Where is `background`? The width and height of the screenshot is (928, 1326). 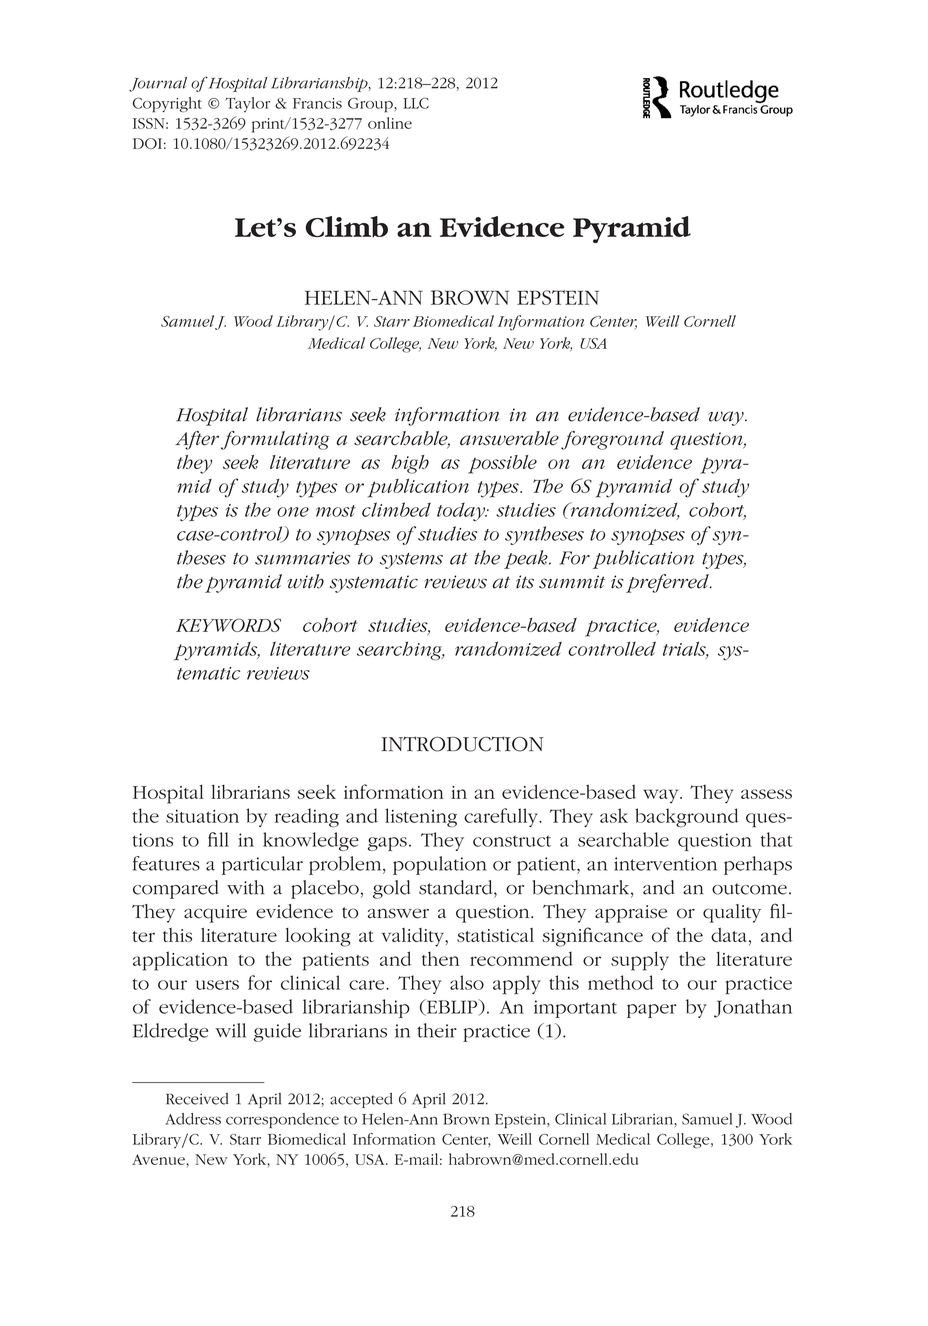
background is located at coordinates (687, 817).
